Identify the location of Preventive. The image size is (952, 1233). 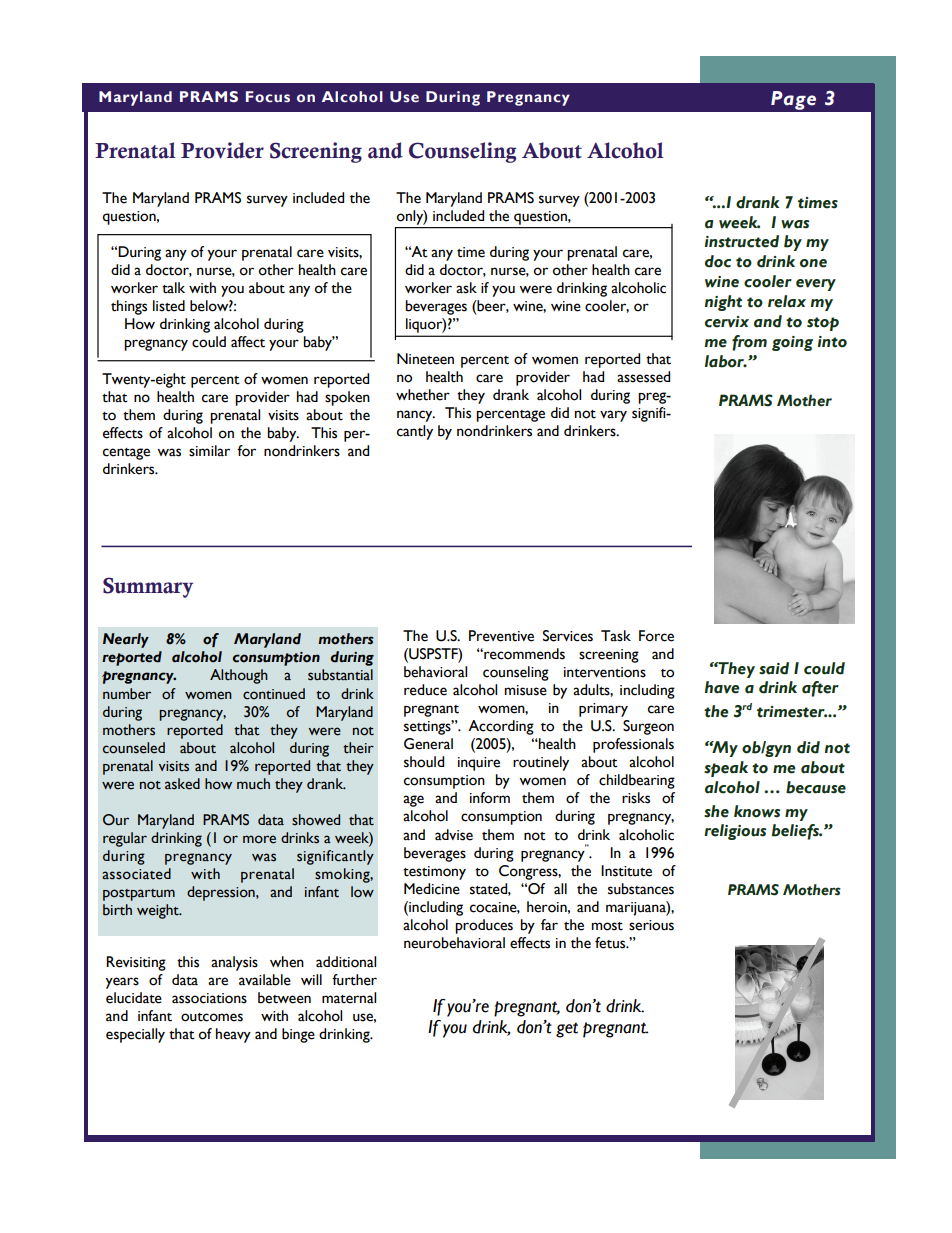
(501, 636).
